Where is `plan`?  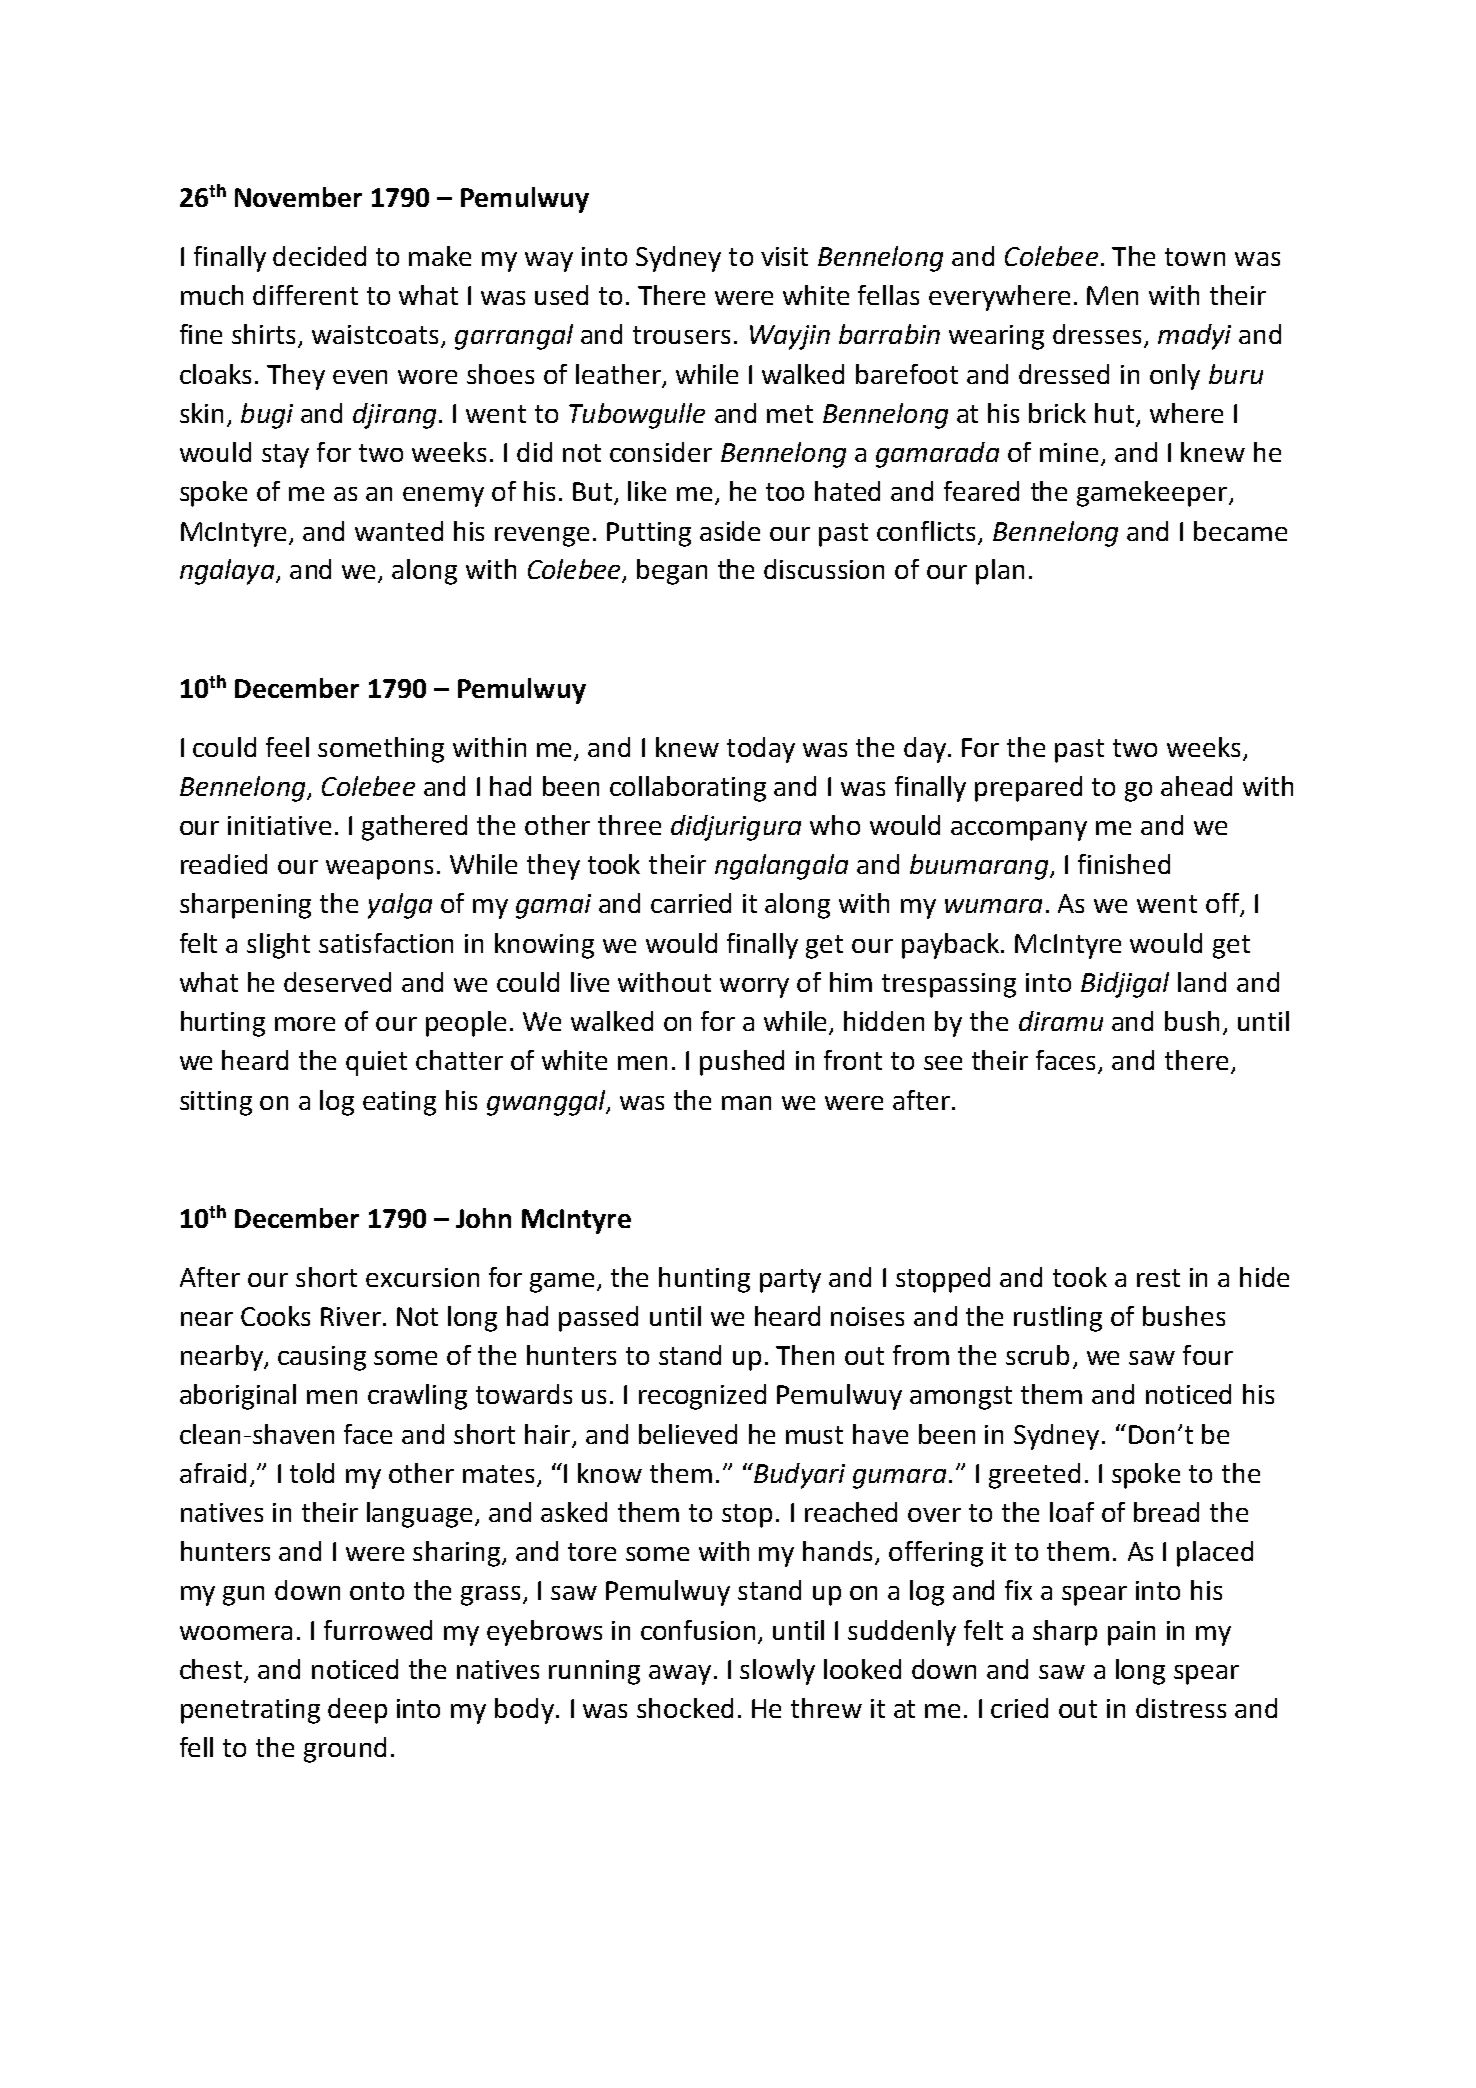 plan is located at coordinates (1000, 572).
